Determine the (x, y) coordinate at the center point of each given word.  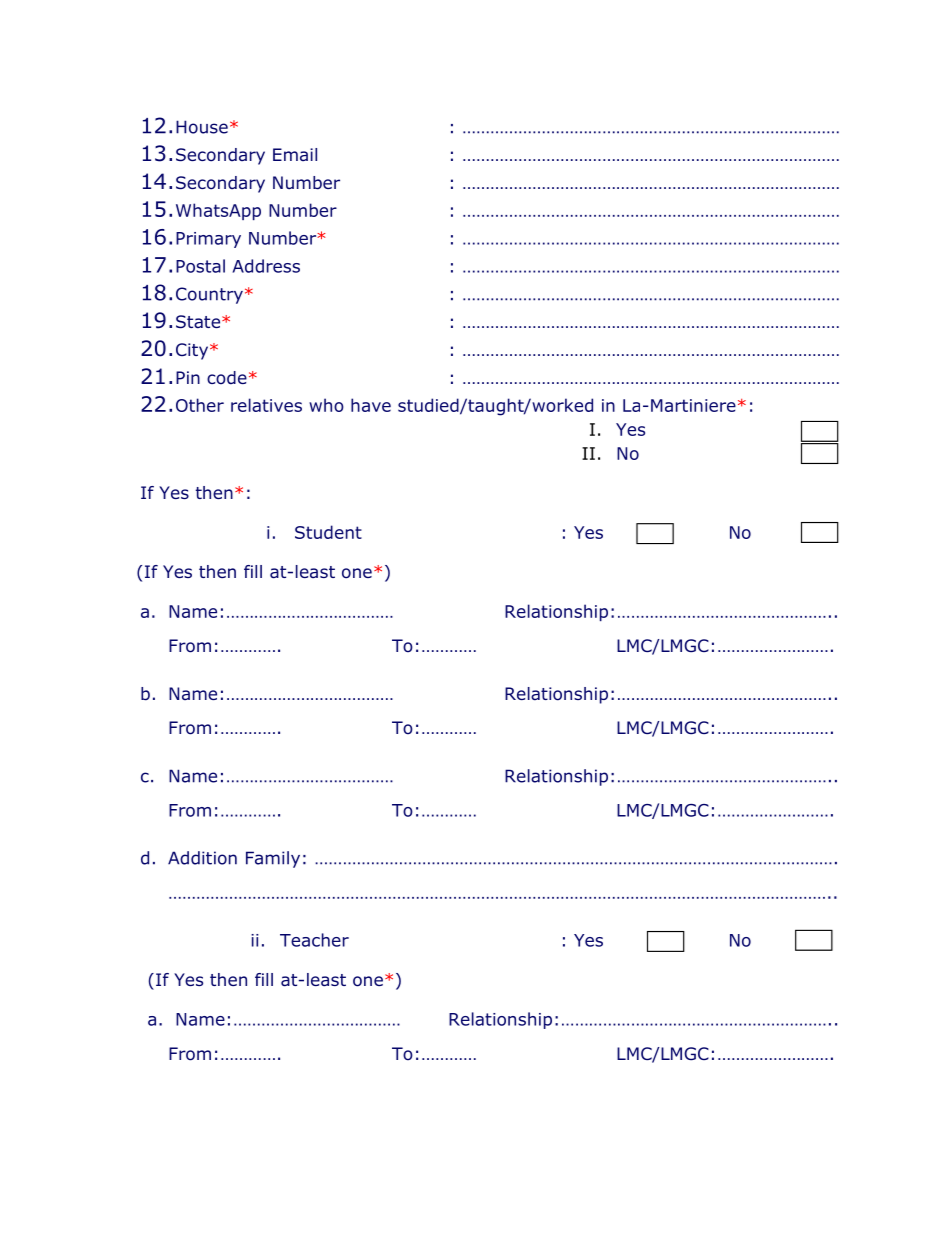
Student (328, 532)
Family (273, 859)
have (371, 405)
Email (295, 154)
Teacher (314, 940)
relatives (266, 405)
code (227, 378)
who (326, 405)
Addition (202, 858)
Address (266, 266)
